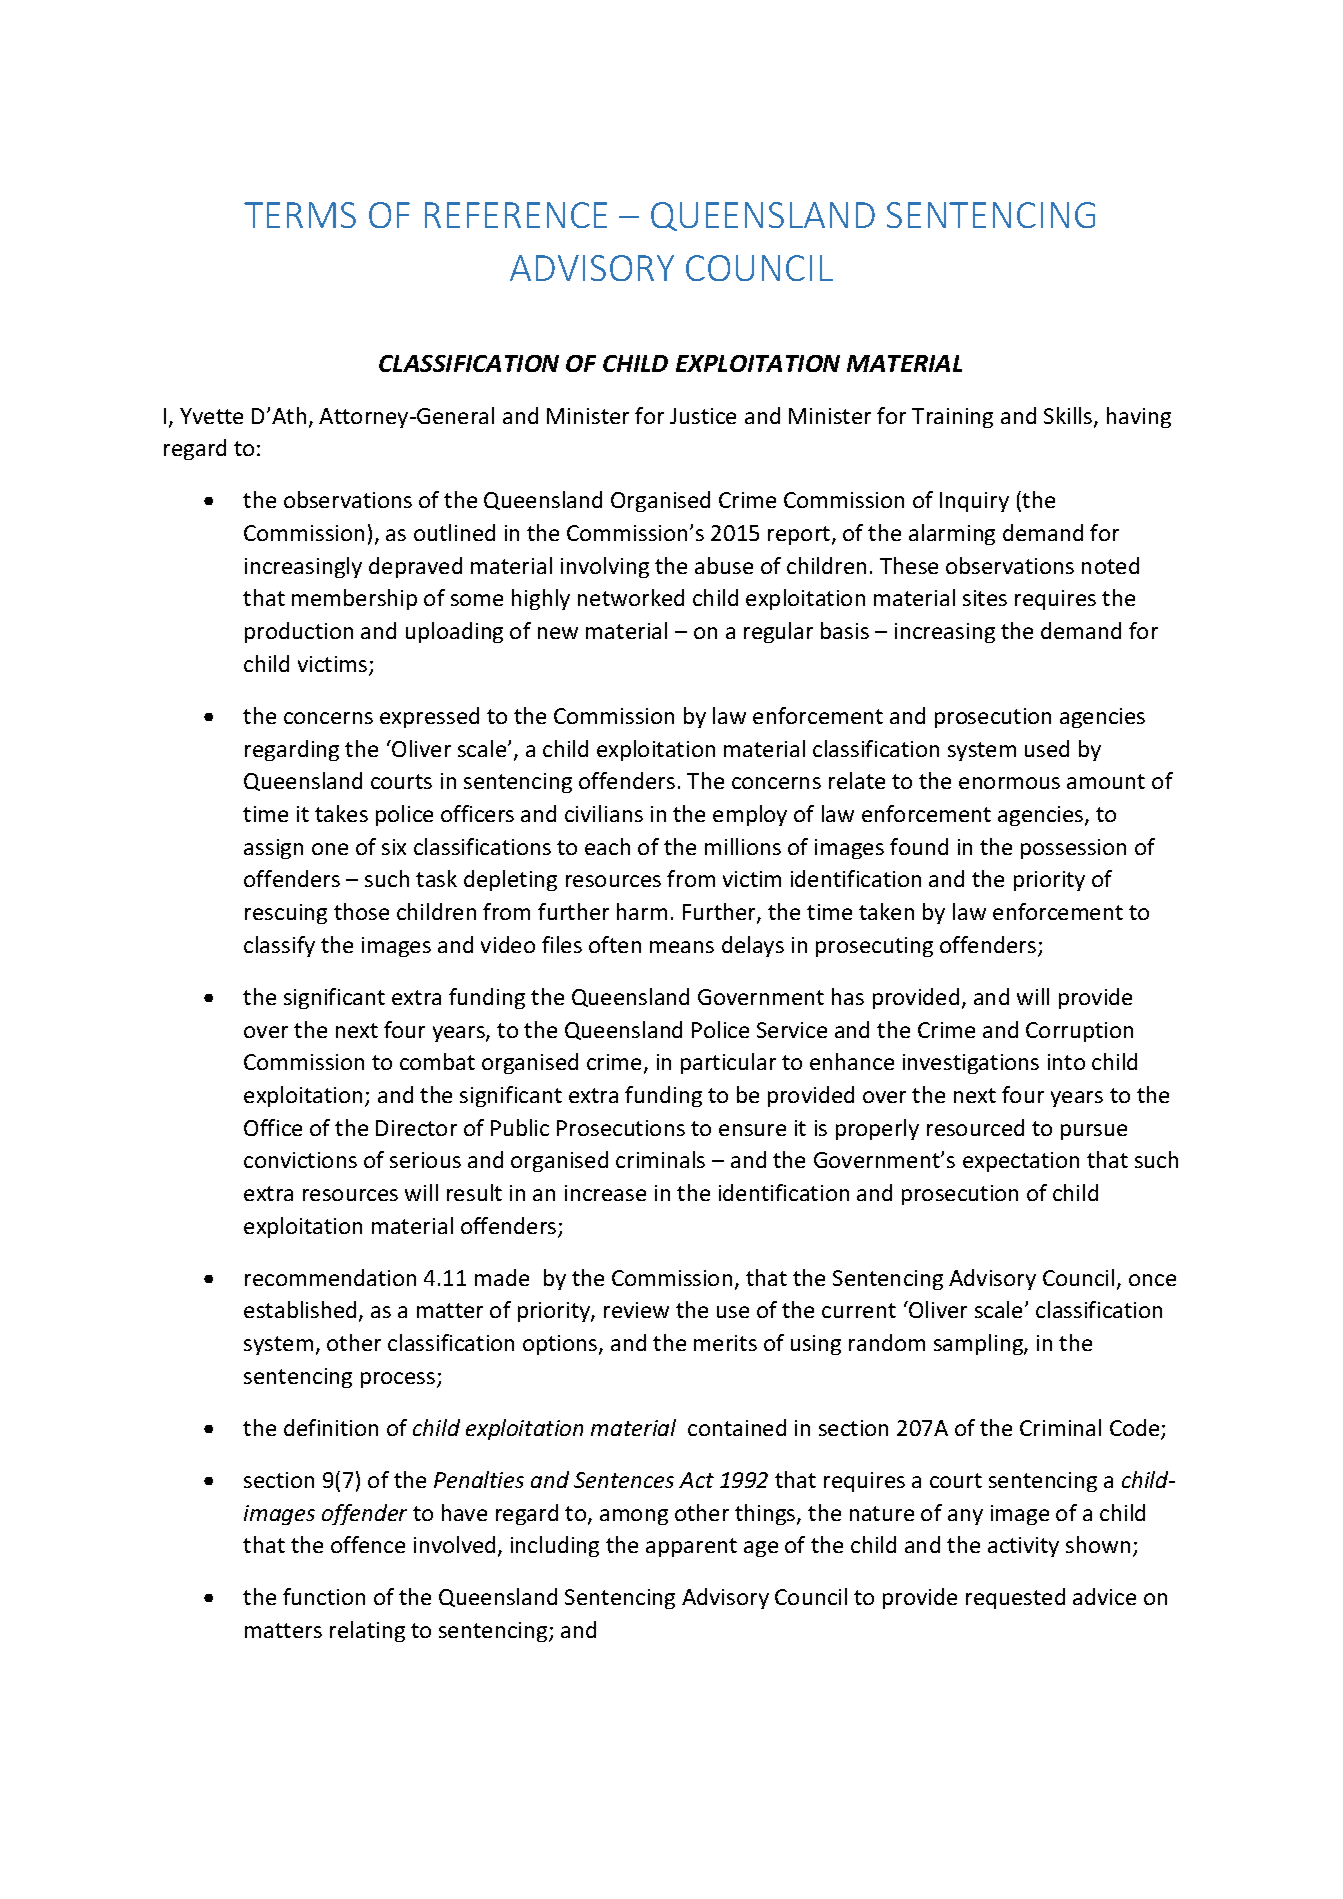 The image size is (1343, 1899). Describe the element at coordinates (682, 947) in the document. I see `means` at that location.
